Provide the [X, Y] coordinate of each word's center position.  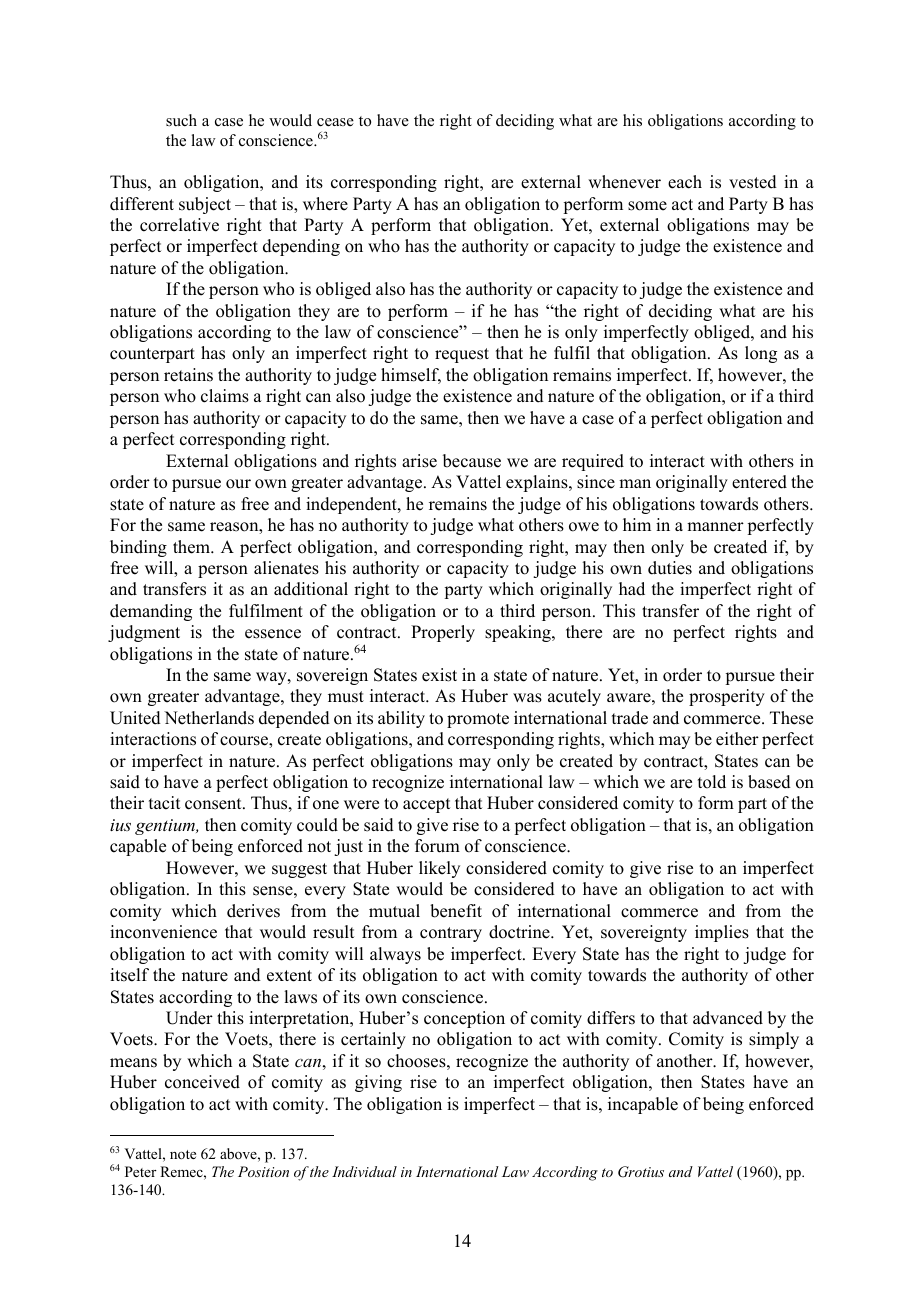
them [192, 547]
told [712, 782]
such [181, 120]
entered [759, 482]
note [183, 1154]
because [472, 461]
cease [335, 122]
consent [214, 804]
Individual [364, 1171]
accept [426, 805]
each [685, 182]
